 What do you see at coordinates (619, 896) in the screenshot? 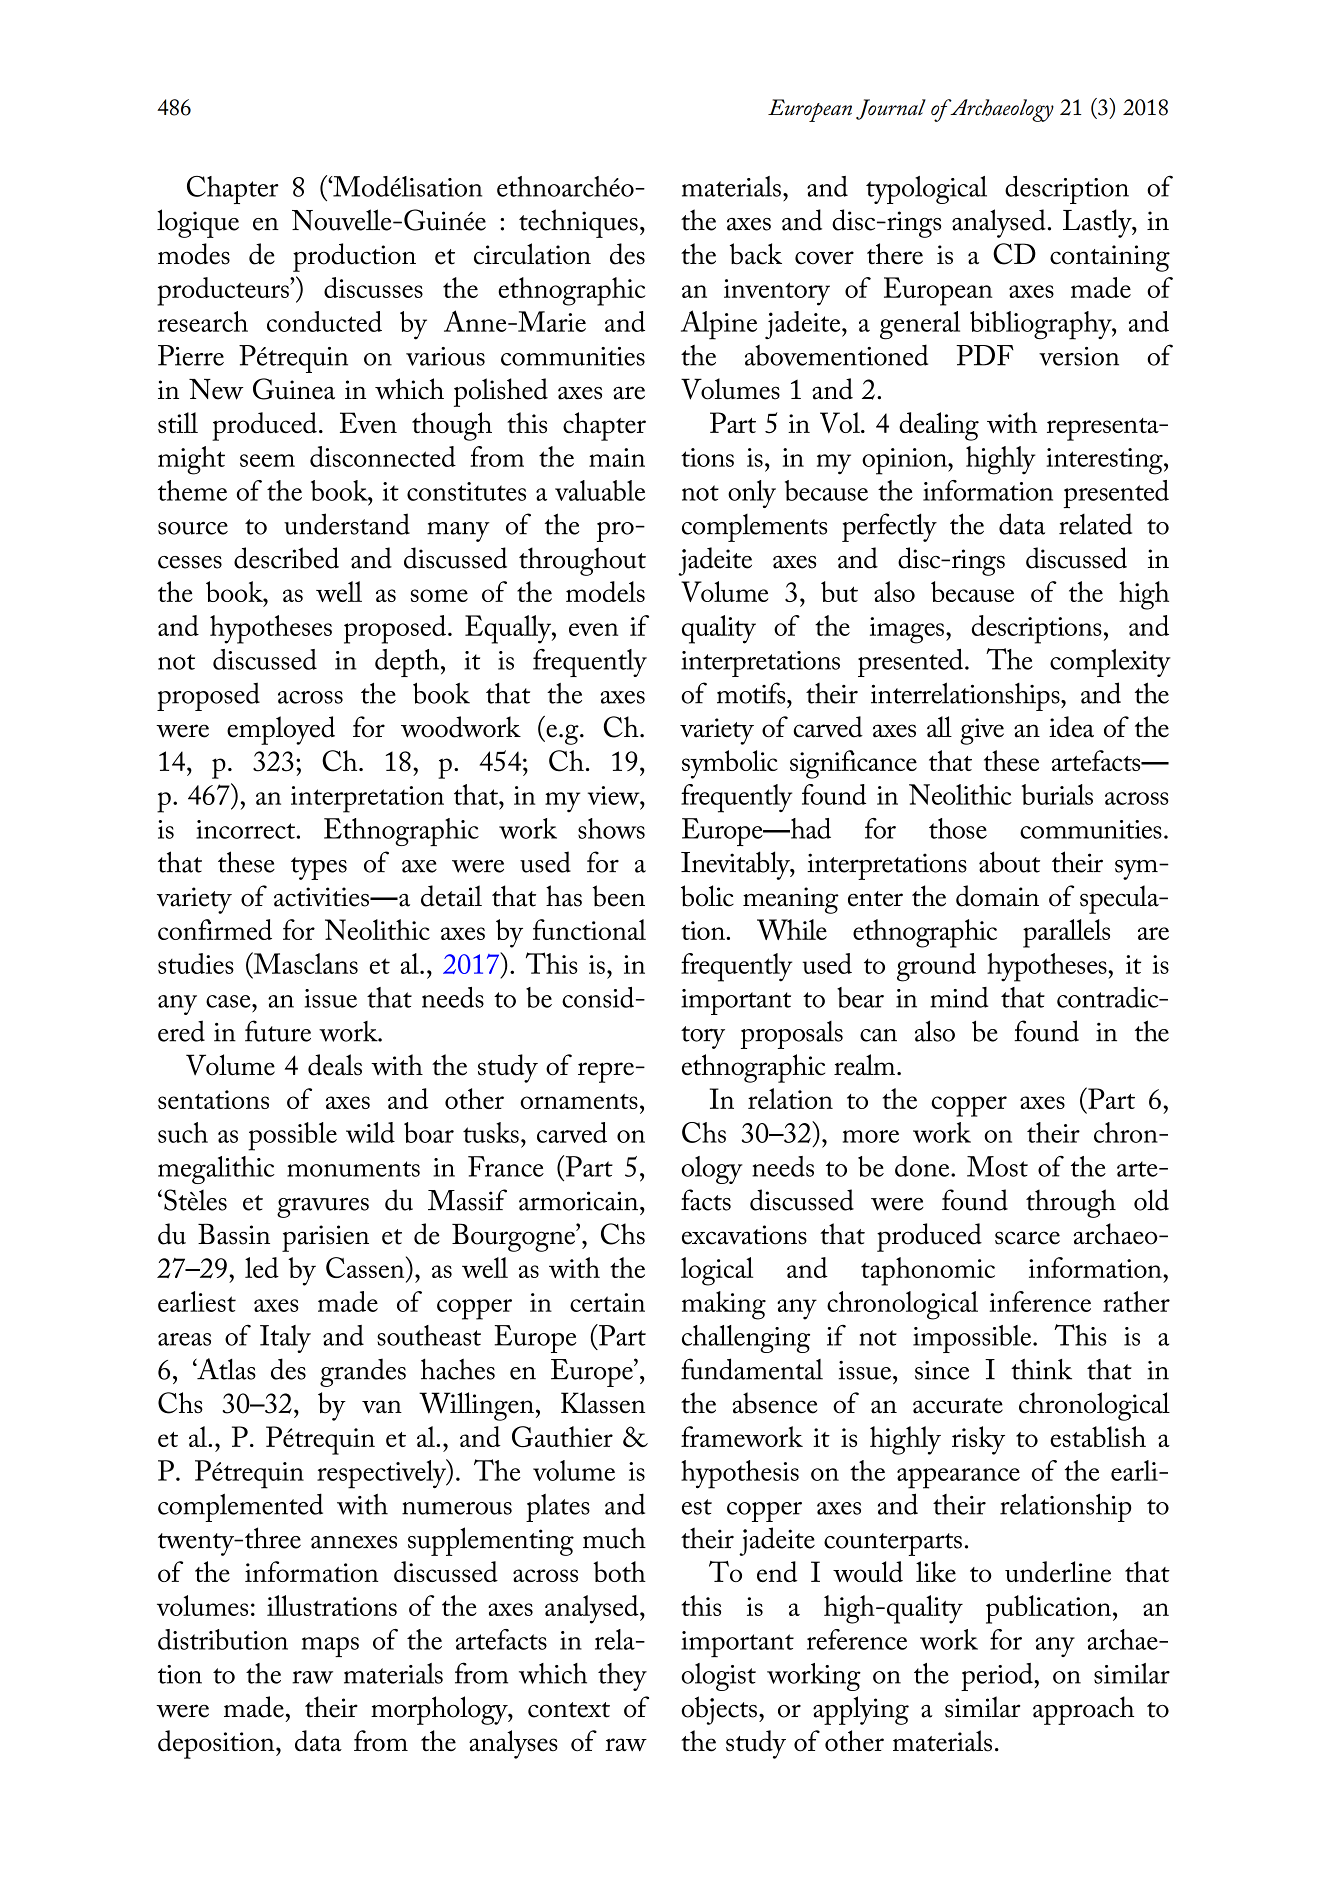
I see `been` at bounding box center [619, 896].
